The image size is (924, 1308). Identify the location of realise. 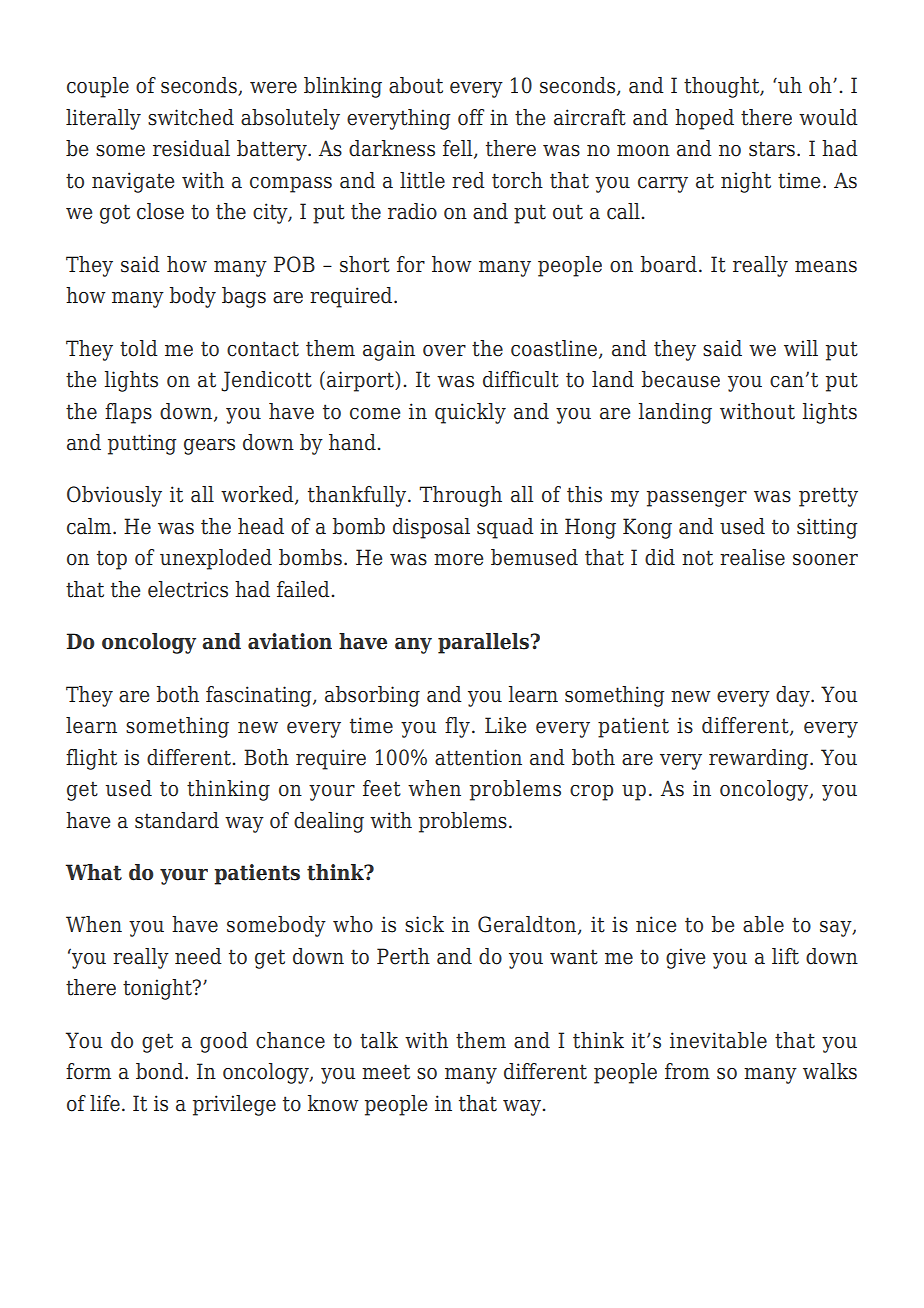
(752, 557).
